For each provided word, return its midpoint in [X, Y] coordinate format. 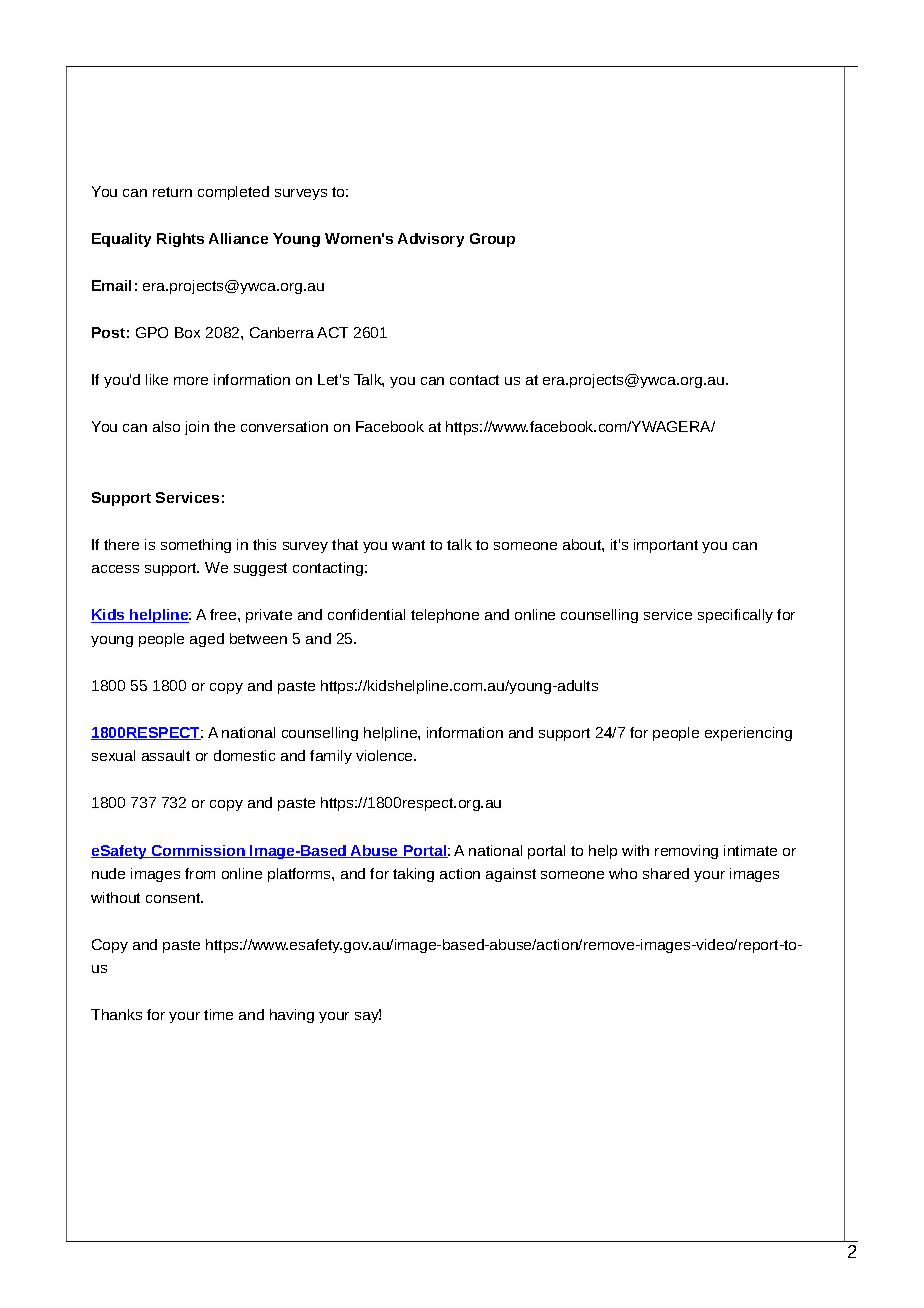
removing [686, 852]
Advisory [431, 240]
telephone [445, 616]
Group [492, 240]
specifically [735, 616]
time [218, 1014]
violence [385, 755]
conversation [284, 426]
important [666, 546]
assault [166, 755]
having [292, 1016]
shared [666, 873]
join [197, 428]
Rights [180, 240]
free [224, 614]
